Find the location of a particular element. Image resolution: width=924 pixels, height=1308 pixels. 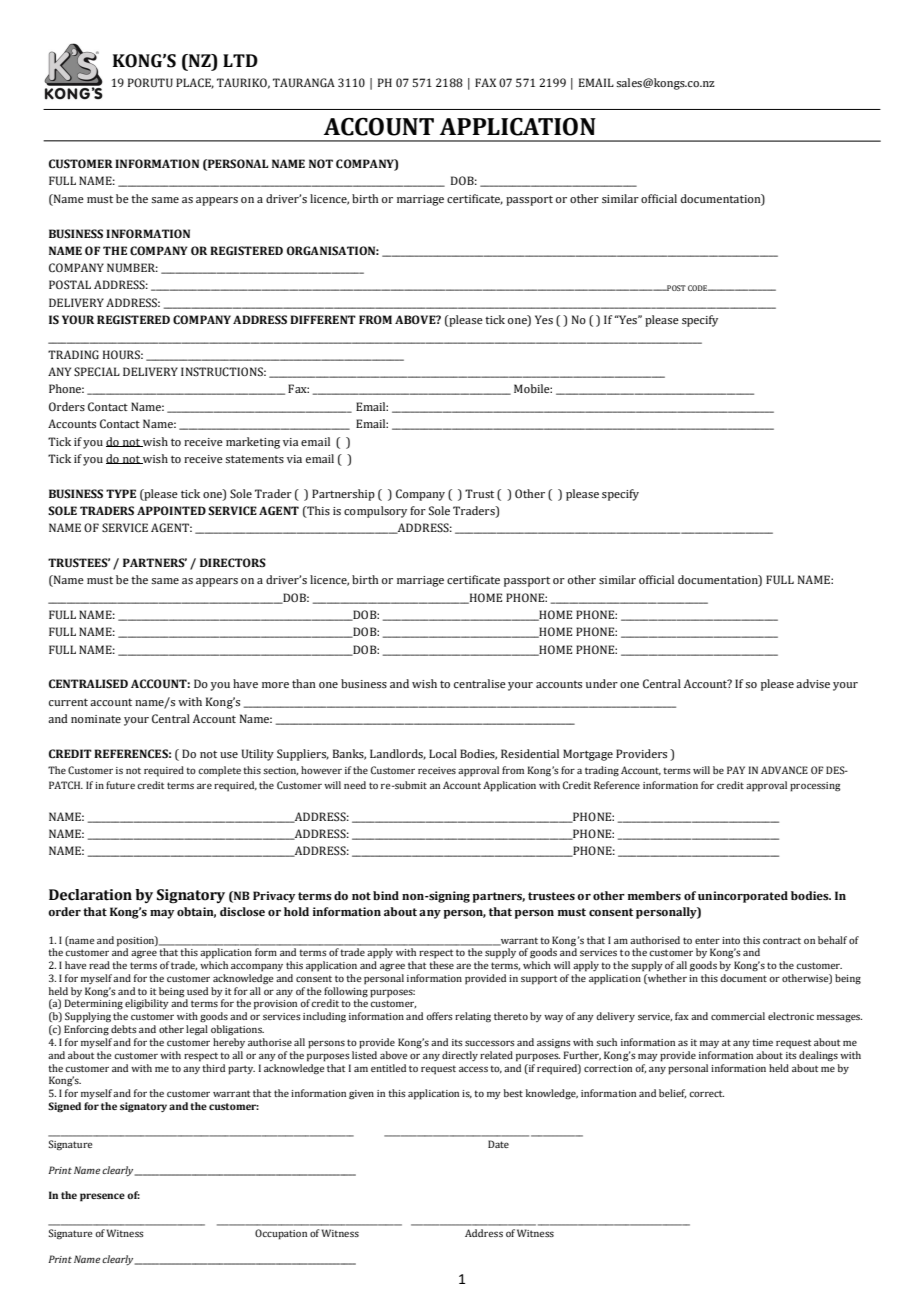

APPOINTED is located at coordinates (171, 510).
